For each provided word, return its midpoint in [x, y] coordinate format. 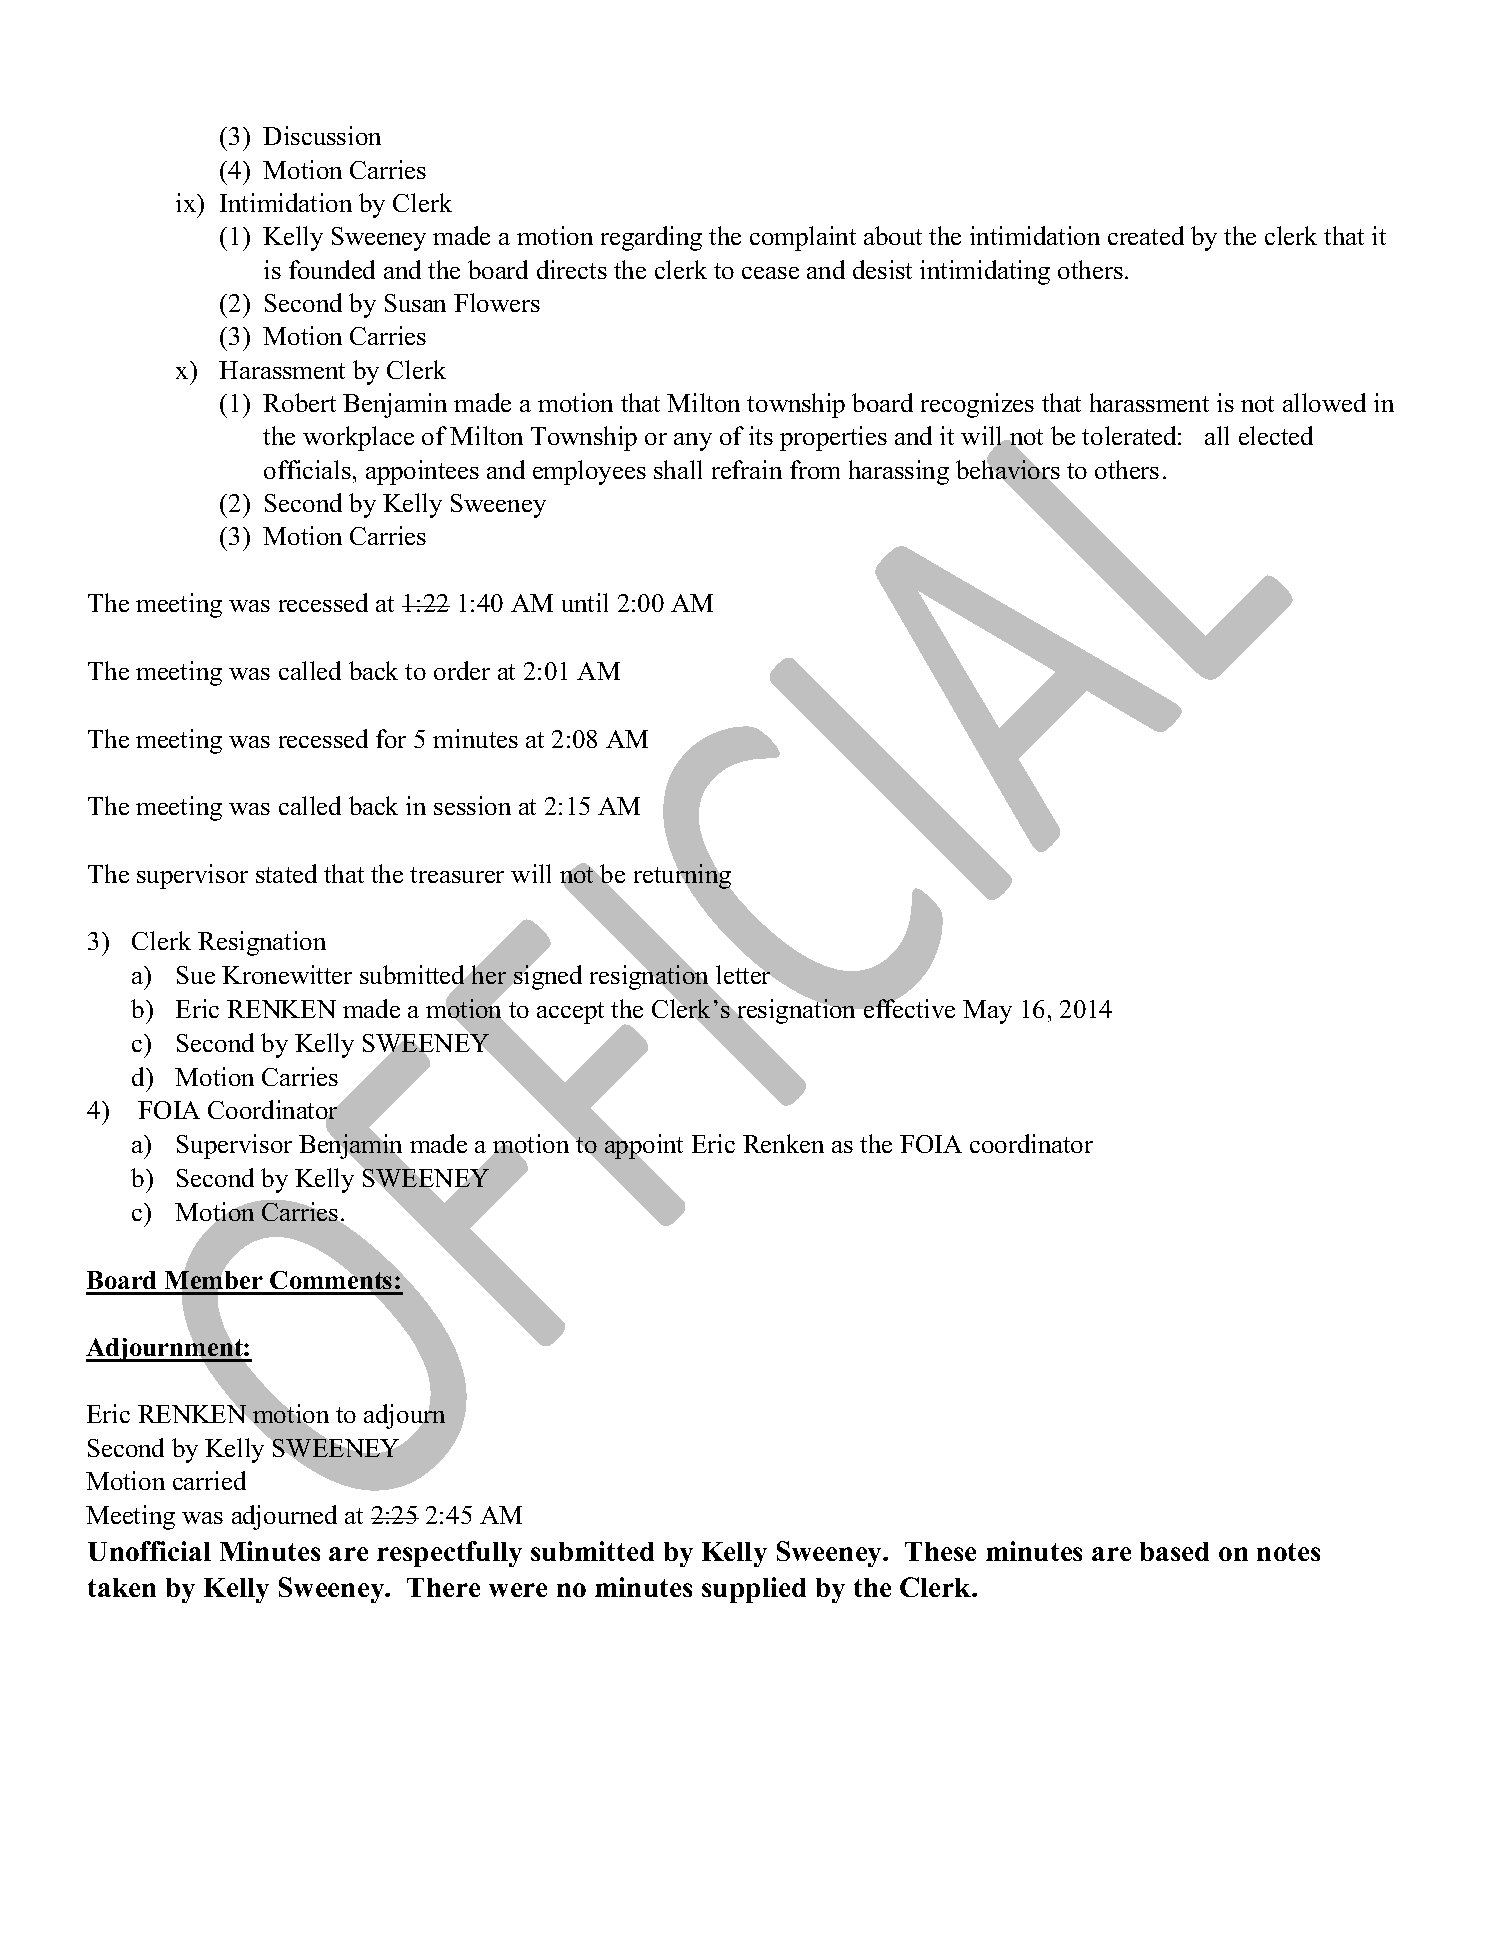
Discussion [322, 135]
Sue [196, 975]
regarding [651, 238]
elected [1276, 435]
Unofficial [149, 1551]
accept [570, 1013]
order [462, 670]
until [585, 602]
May [987, 1012]
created [1146, 235]
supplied [754, 1590]
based [1174, 1551]
